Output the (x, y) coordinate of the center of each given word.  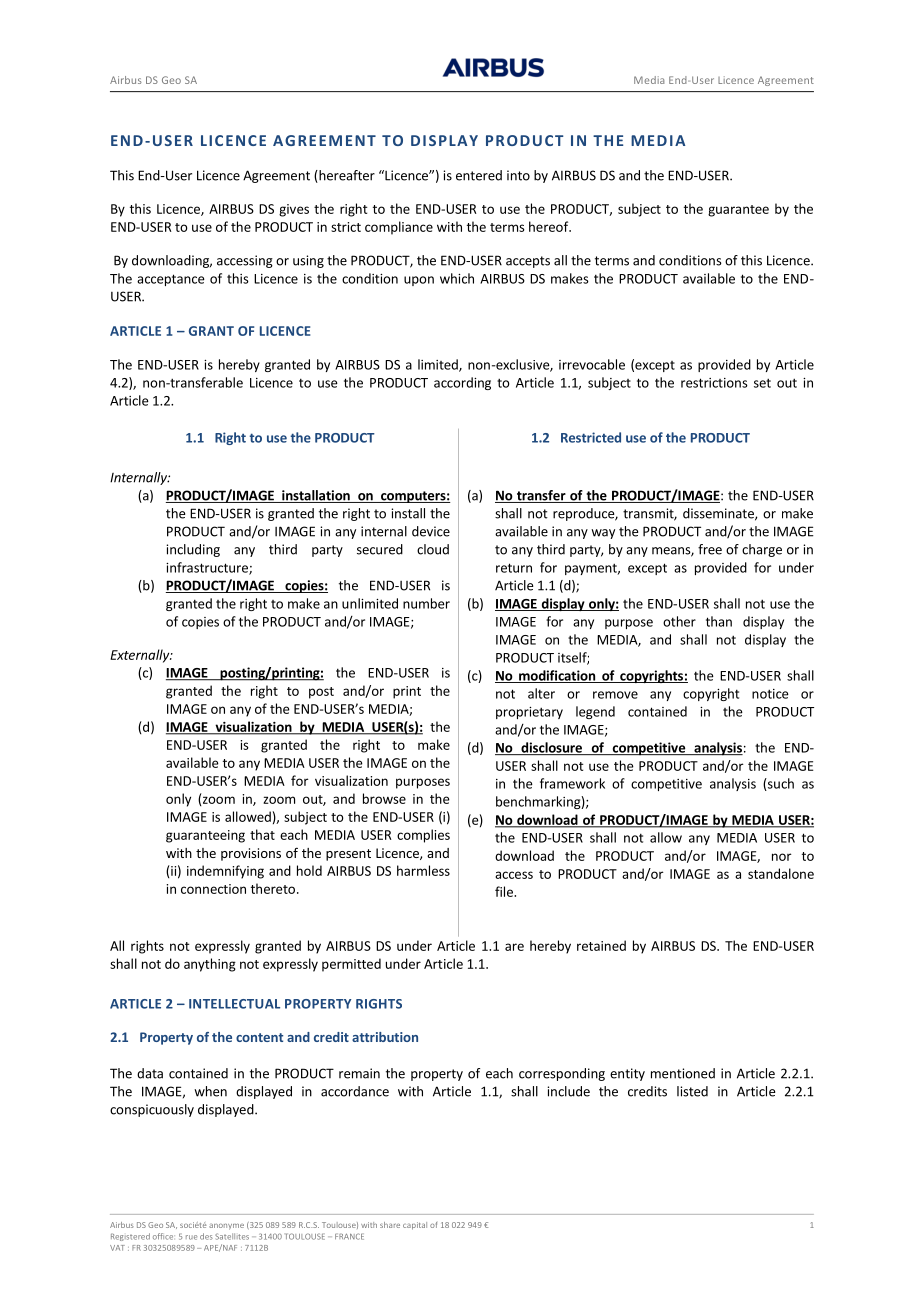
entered (479, 175)
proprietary (529, 713)
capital (415, 1226)
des (206, 1236)
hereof (550, 226)
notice (770, 694)
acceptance (171, 280)
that (262, 834)
